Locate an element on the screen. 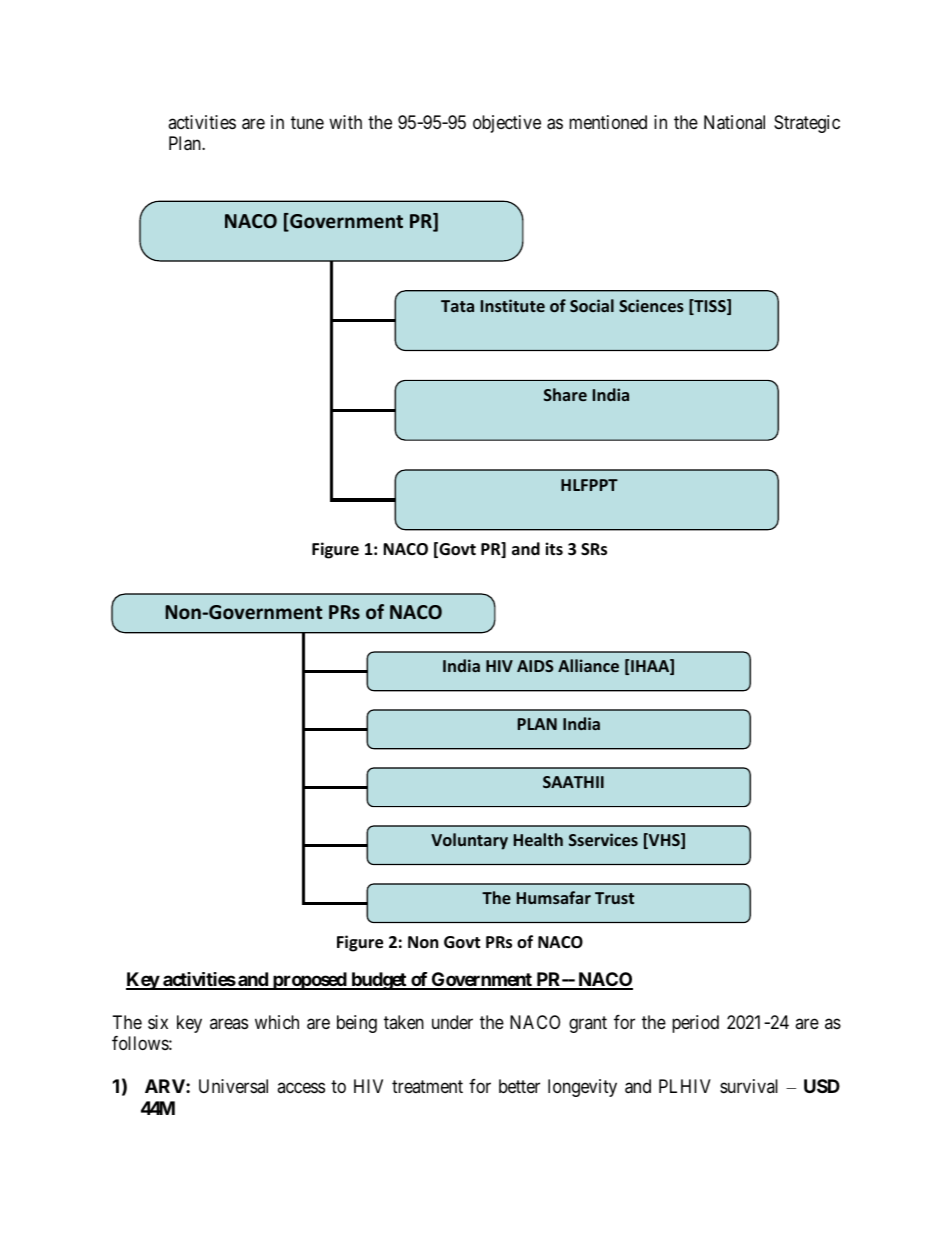  Universal is located at coordinates (233, 1086).
